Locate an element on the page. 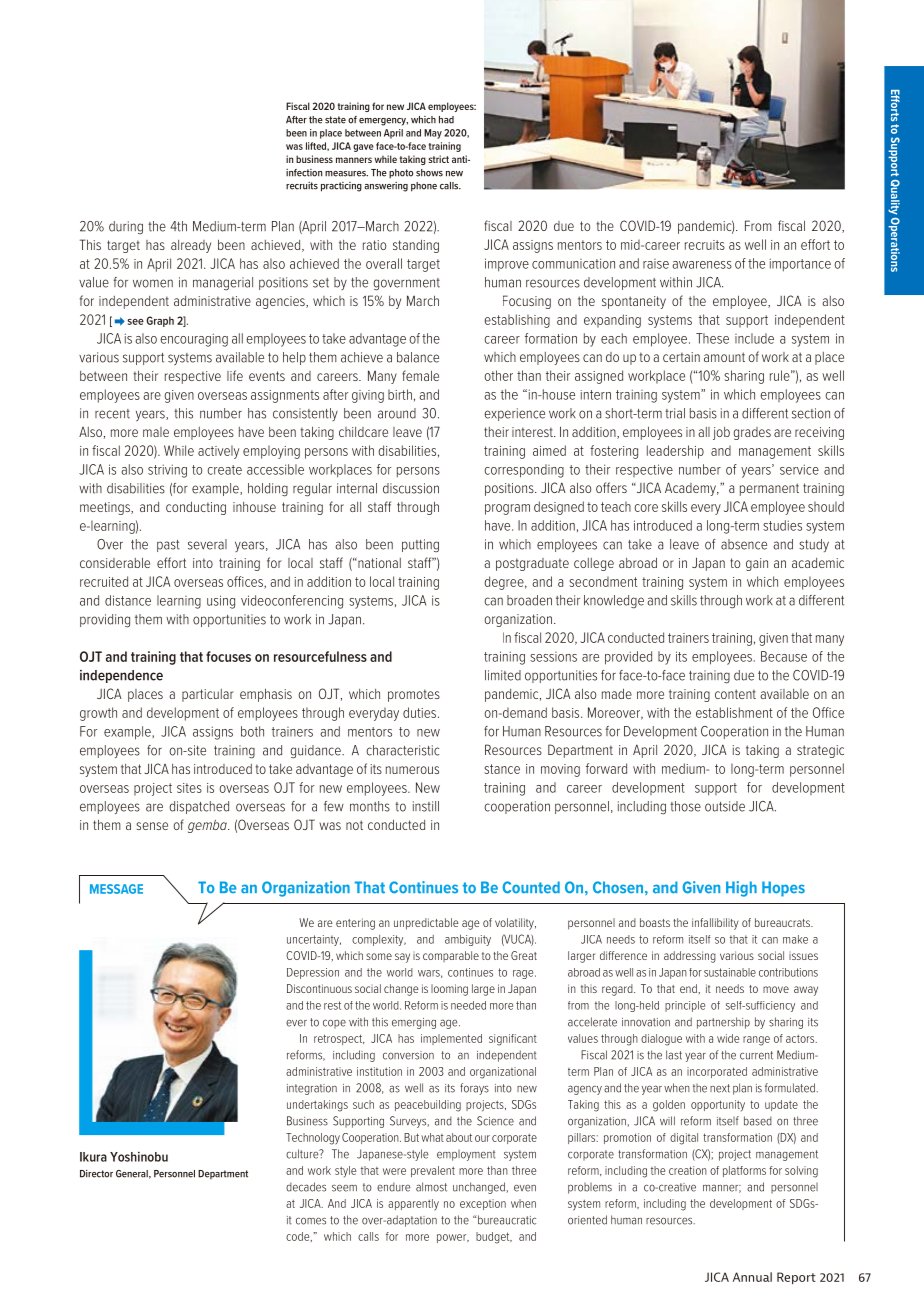 The height and width of the page is (1308, 924). awareness is located at coordinates (702, 265).
